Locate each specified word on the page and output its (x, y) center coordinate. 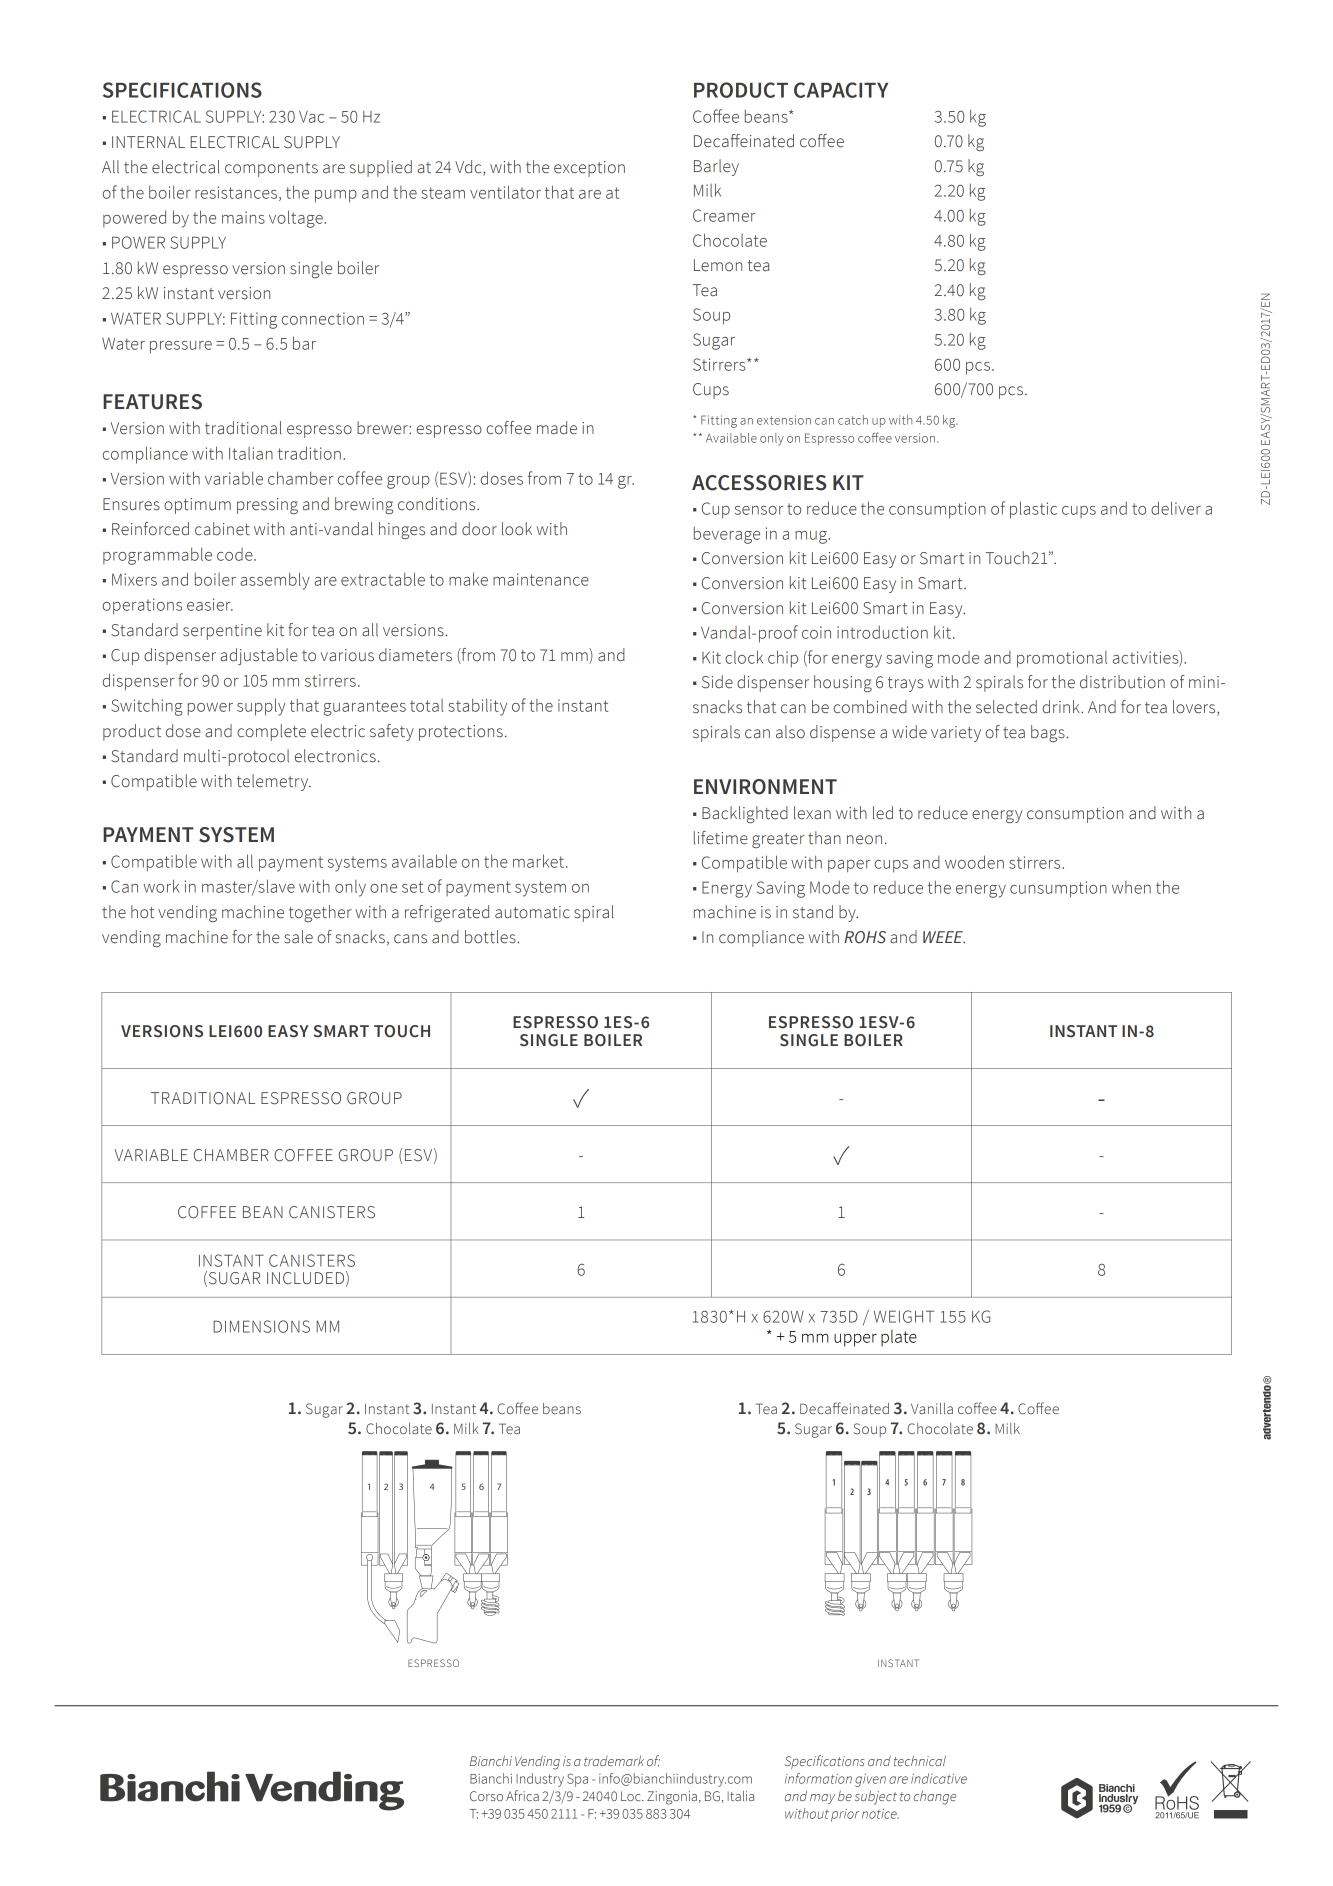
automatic (532, 912)
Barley (716, 167)
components (271, 169)
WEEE (944, 937)
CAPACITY (841, 90)
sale (298, 937)
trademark (614, 1760)
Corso (486, 1796)
